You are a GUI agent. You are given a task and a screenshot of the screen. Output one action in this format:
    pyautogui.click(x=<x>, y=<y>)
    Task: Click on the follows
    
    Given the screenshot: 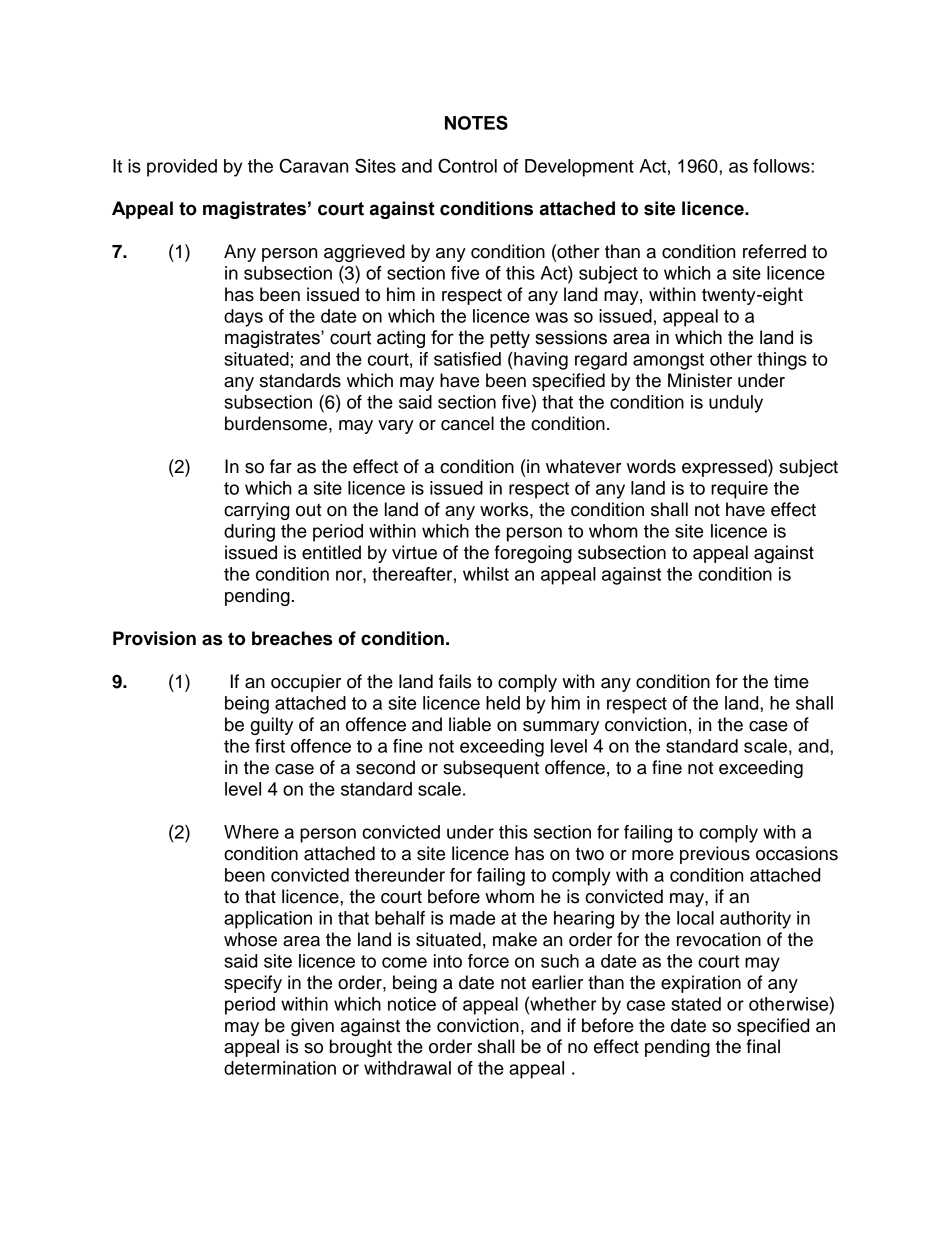 What is the action you would take?
    pyautogui.click(x=782, y=166)
